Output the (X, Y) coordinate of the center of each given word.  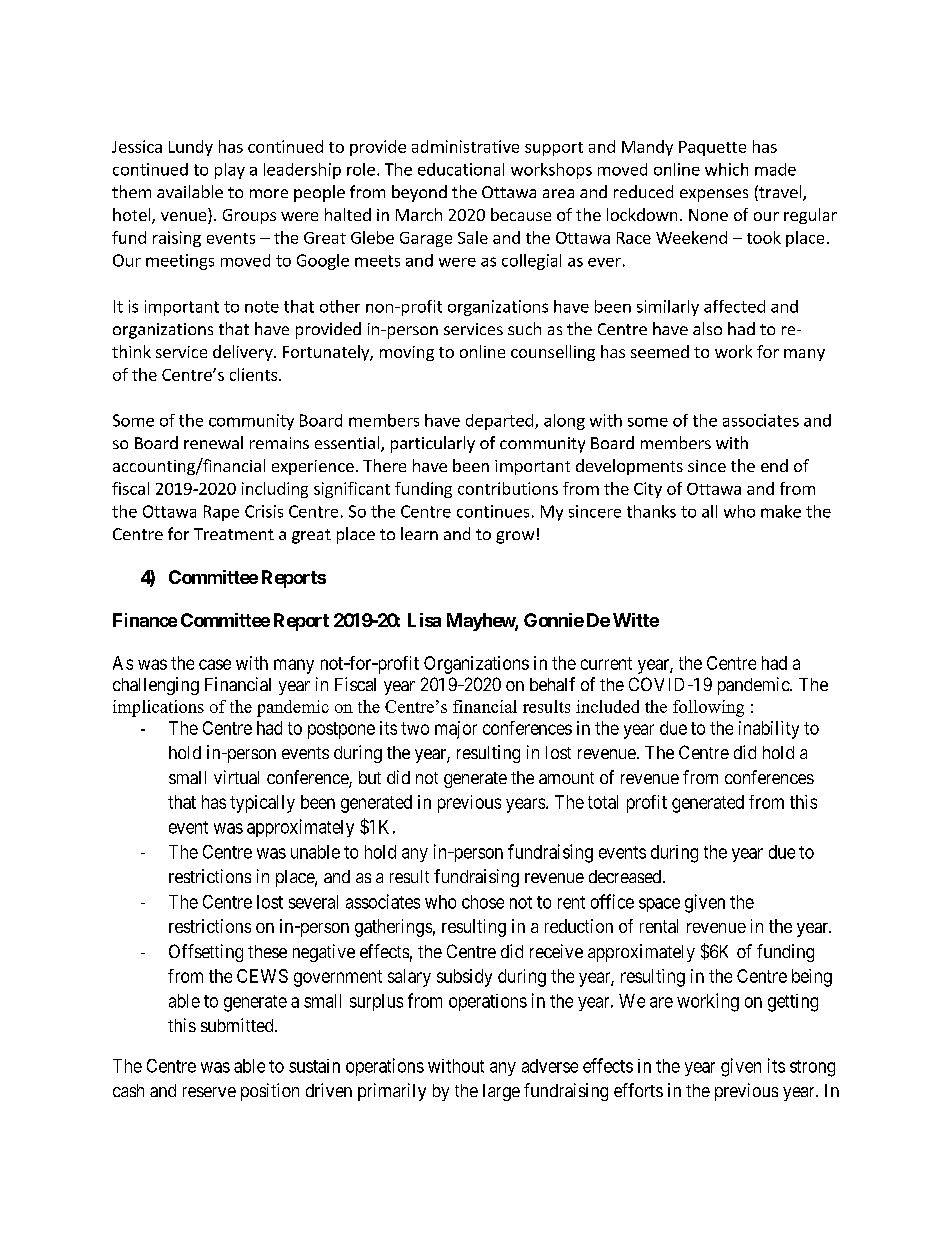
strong (812, 1068)
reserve (209, 1092)
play (230, 171)
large (501, 1092)
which (726, 169)
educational (461, 169)
